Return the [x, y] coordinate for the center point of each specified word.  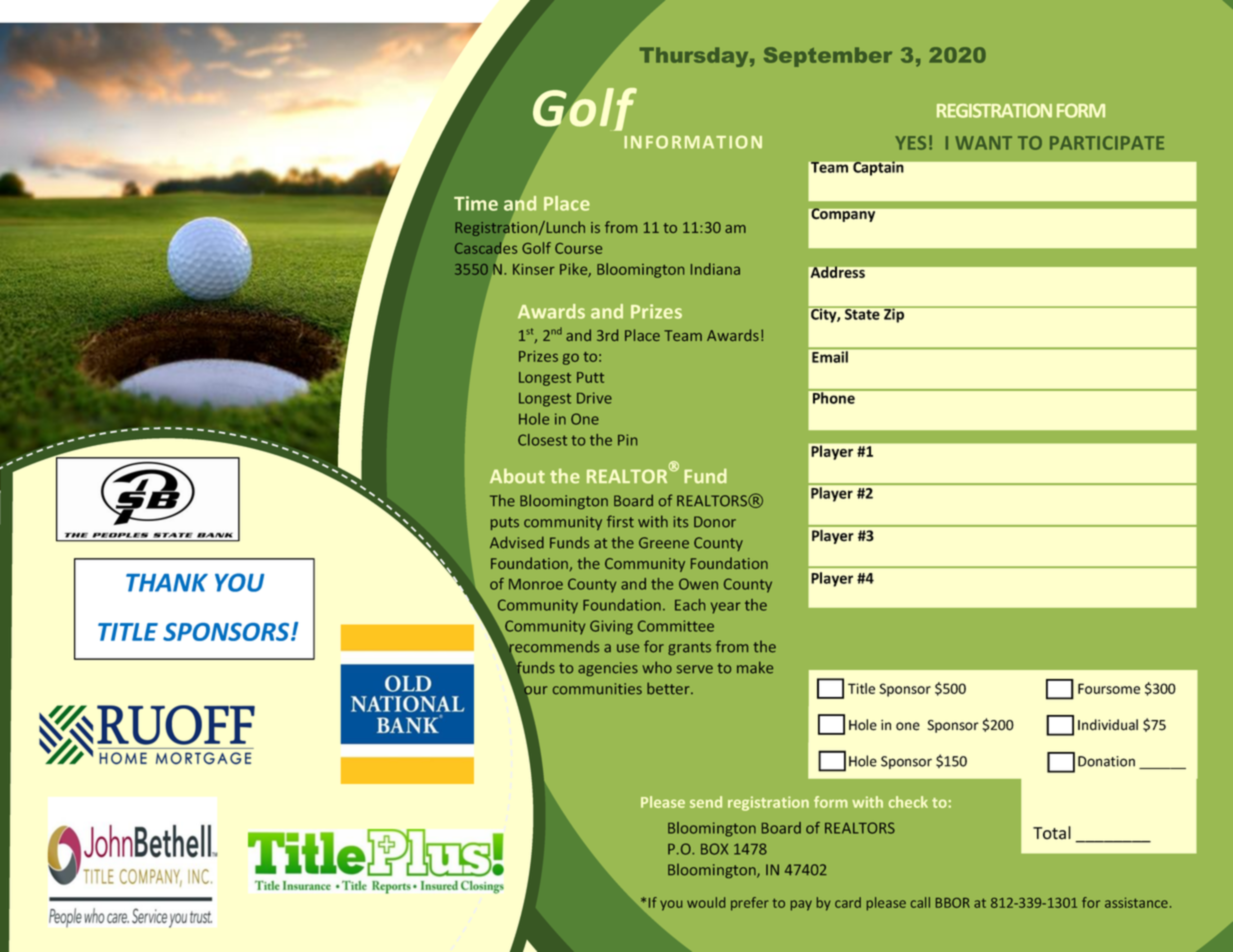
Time [476, 203]
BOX [714, 849]
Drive [594, 398]
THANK [167, 583]
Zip [894, 314]
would [706, 902]
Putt [590, 377]
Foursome [1109, 688]
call [920, 902]
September [828, 57]
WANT [983, 143]
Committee [676, 626]
